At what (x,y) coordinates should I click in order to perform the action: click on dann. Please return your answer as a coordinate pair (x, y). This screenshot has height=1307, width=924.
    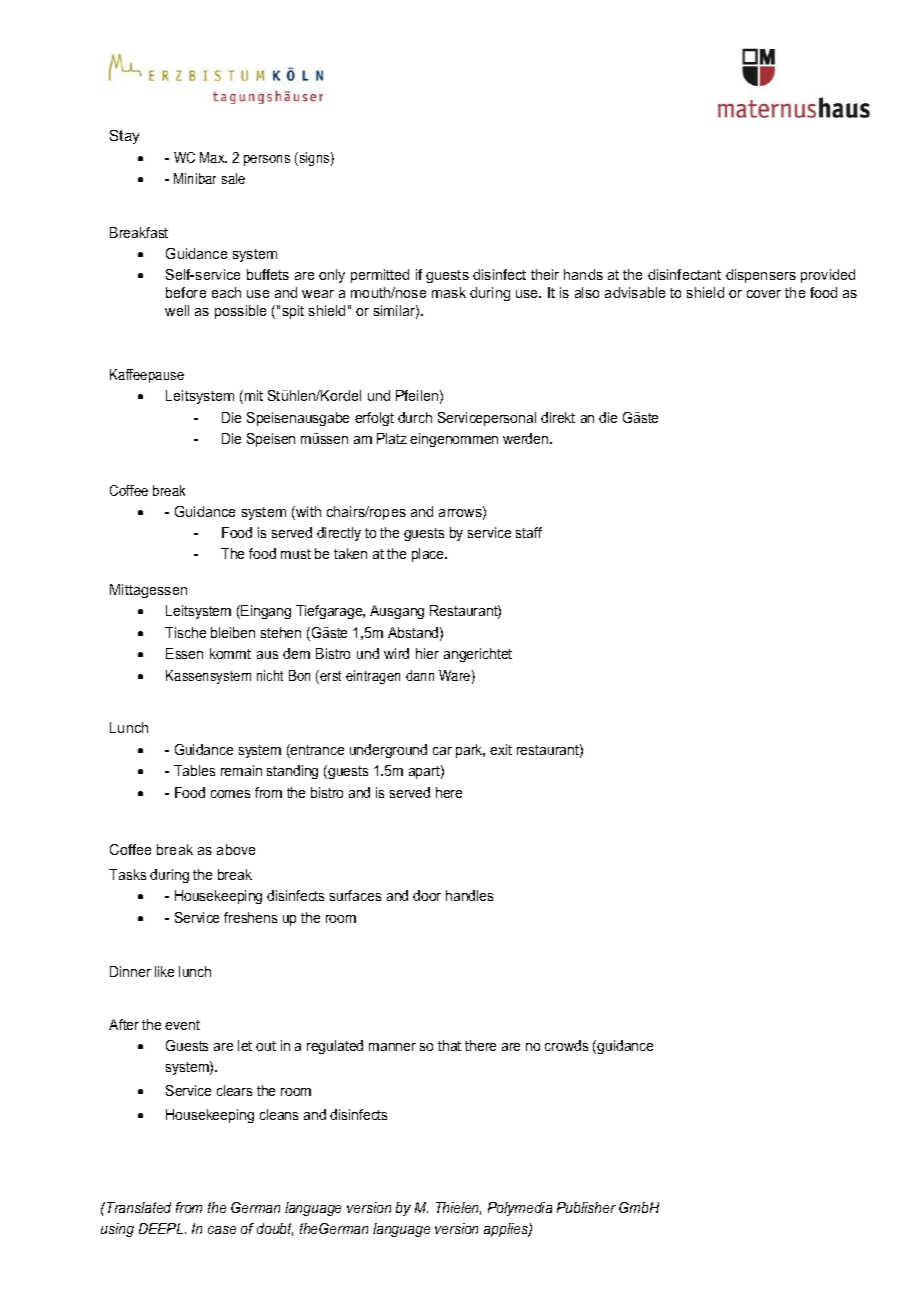
    Looking at the image, I should click on (420, 675).
